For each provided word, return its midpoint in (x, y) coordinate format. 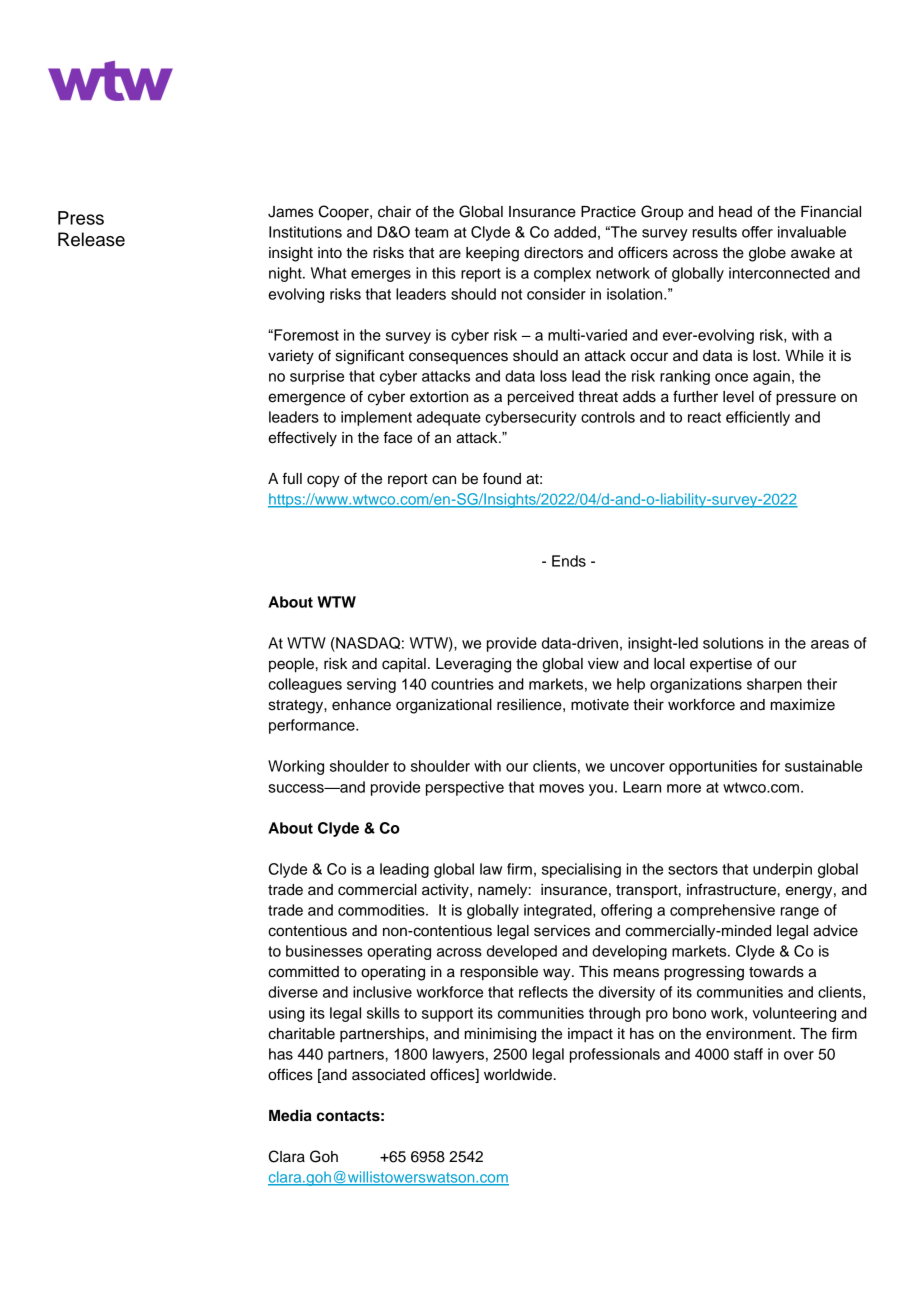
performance (313, 726)
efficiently (758, 418)
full (292, 478)
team (431, 232)
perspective (465, 788)
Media (290, 1115)
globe (767, 254)
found (502, 478)
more (684, 788)
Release (91, 239)
